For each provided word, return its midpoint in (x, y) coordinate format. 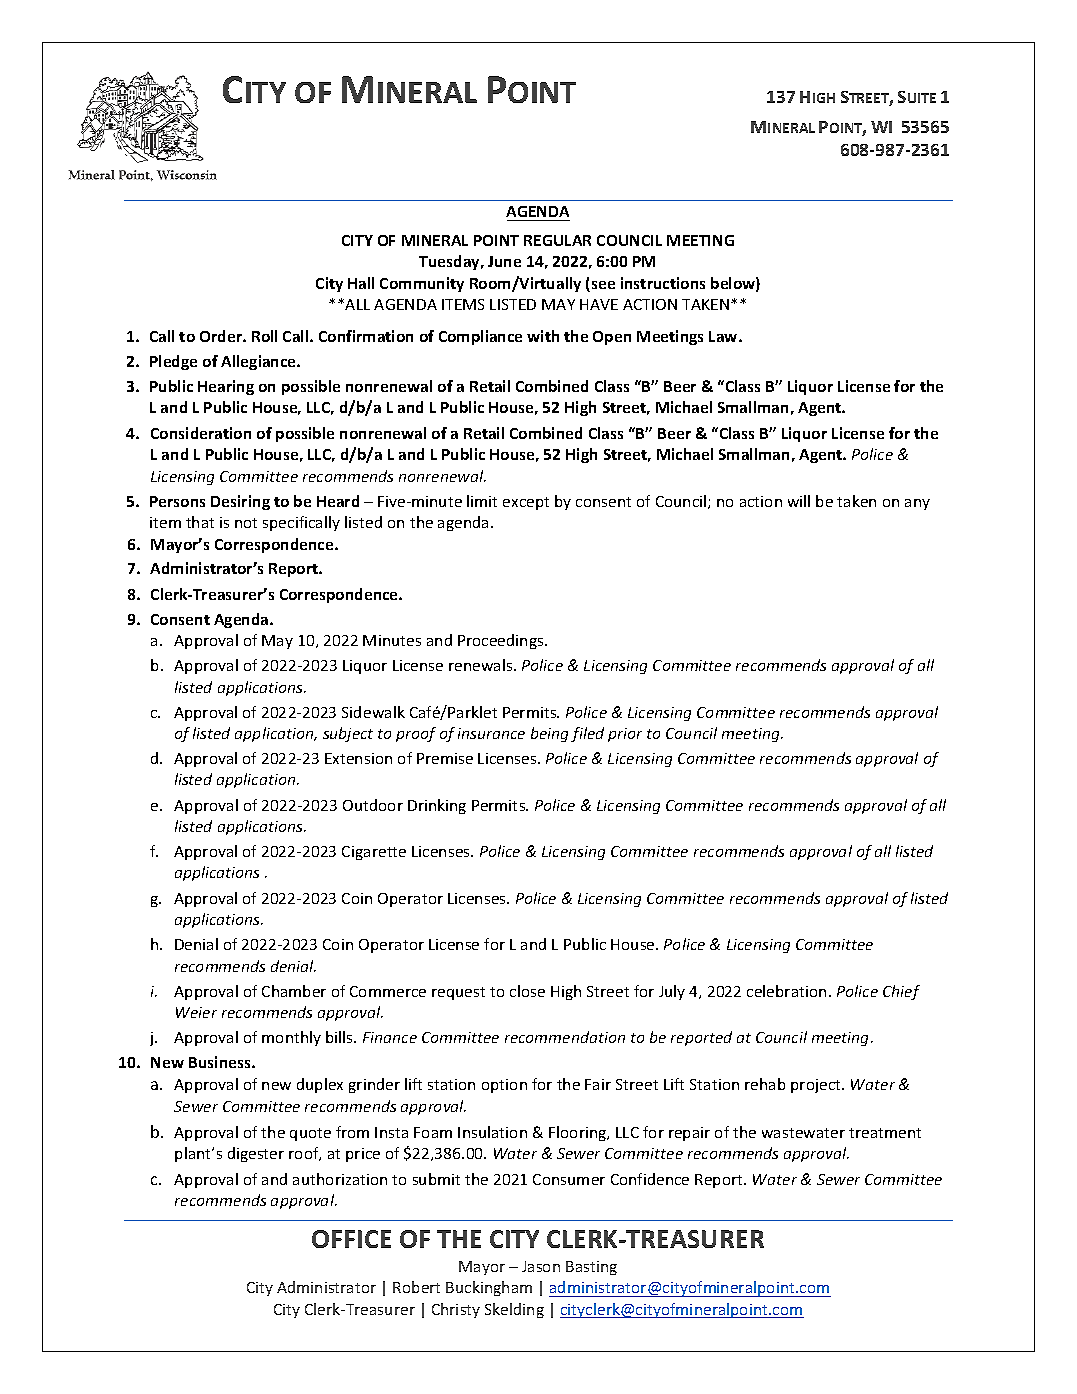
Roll (264, 336)
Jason (541, 1266)
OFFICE (351, 1239)
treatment (885, 1133)
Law (724, 336)
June (504, 261)
